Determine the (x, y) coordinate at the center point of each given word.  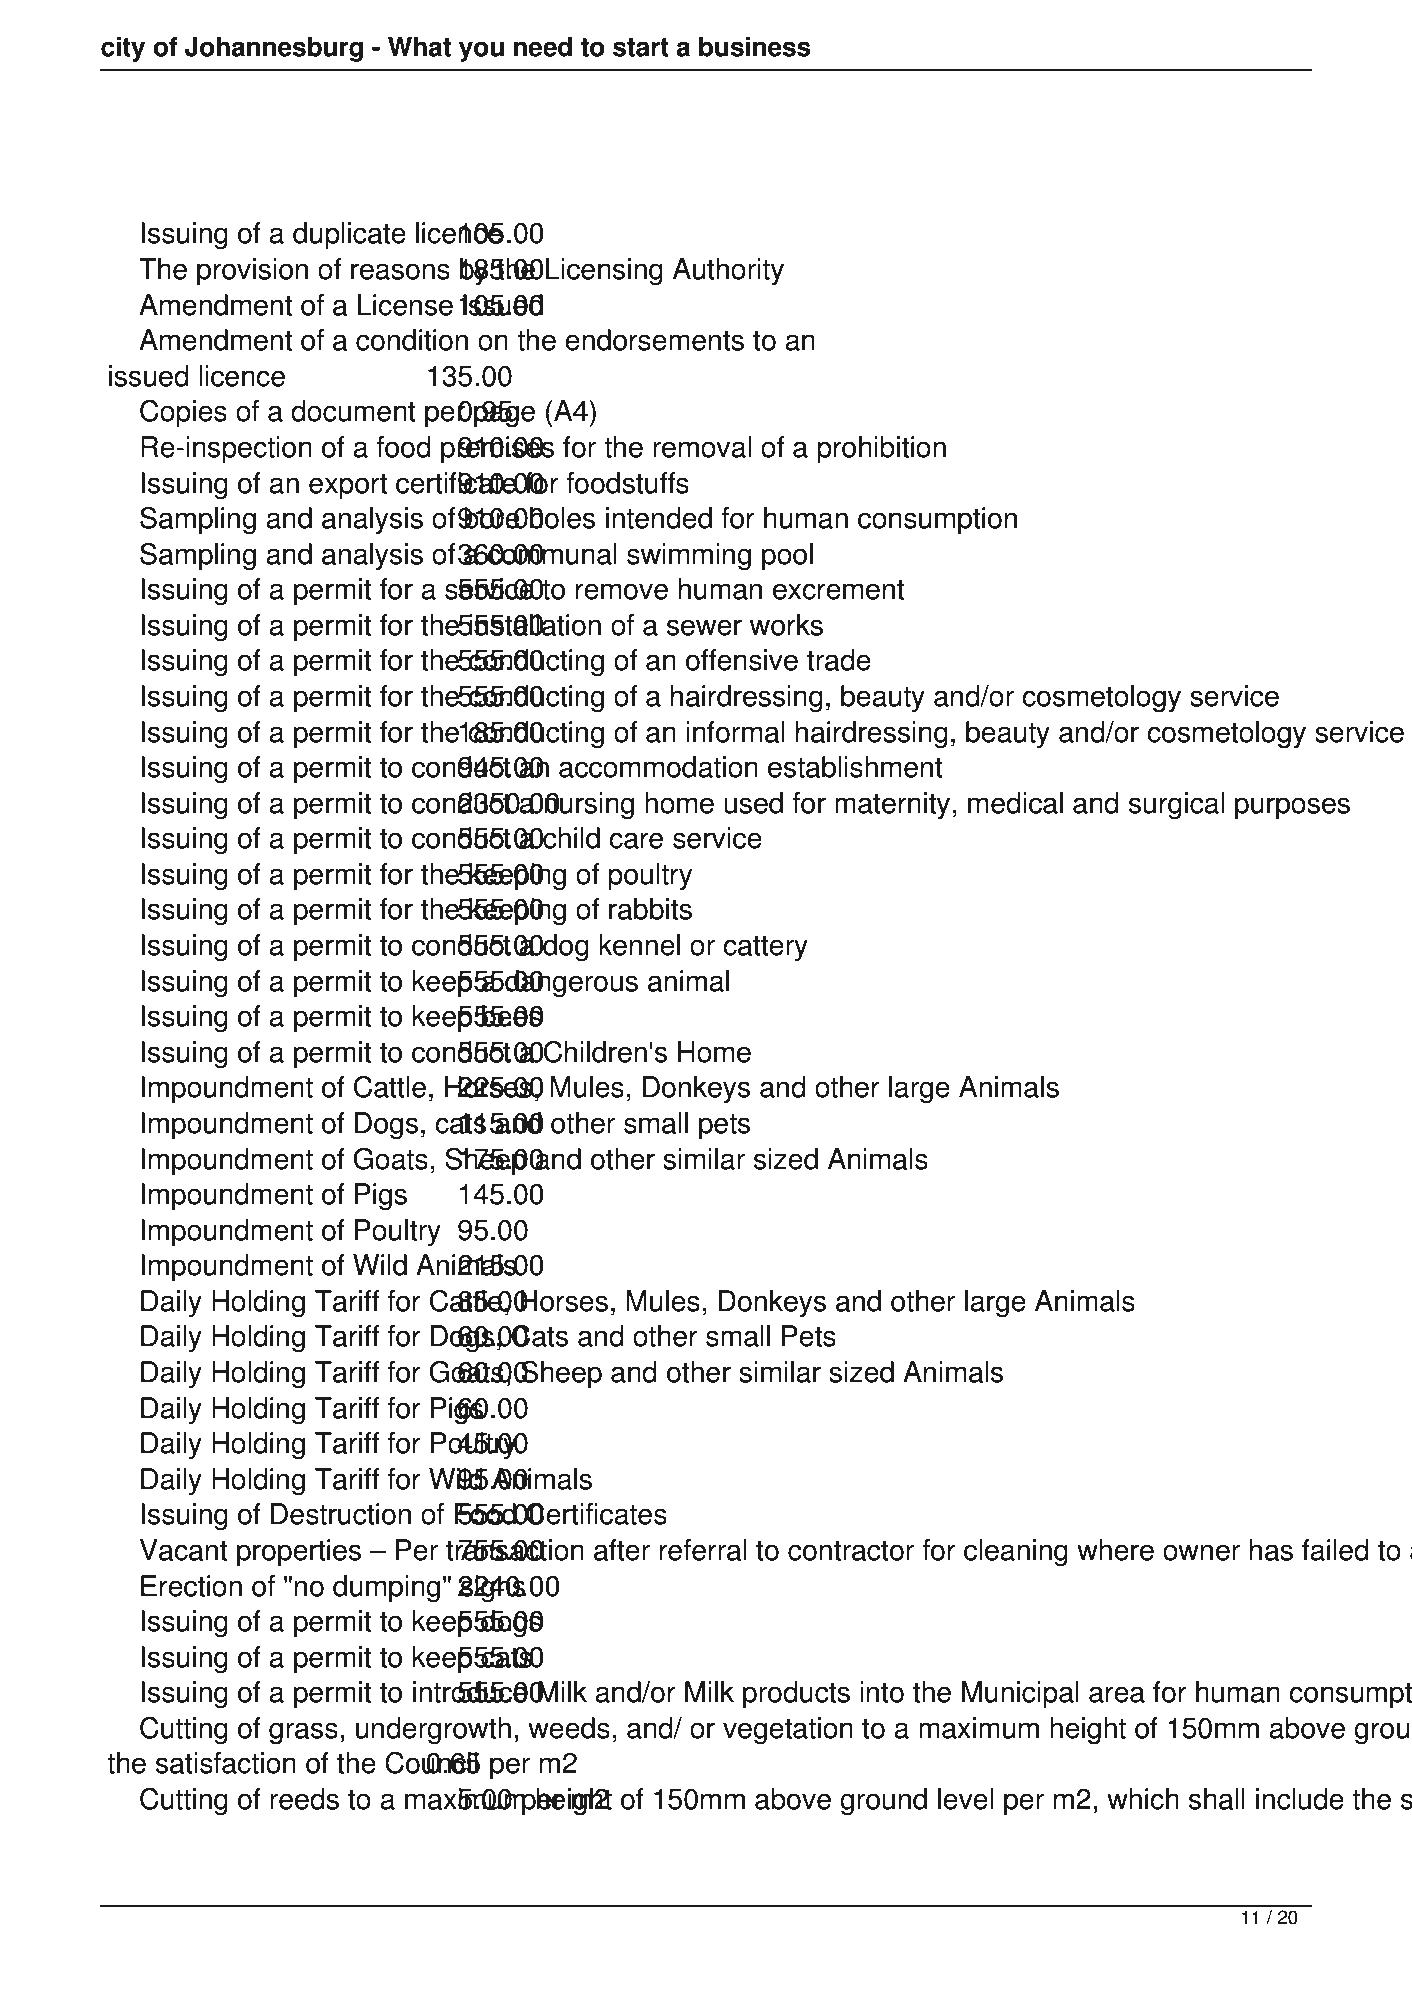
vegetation (788, 1731)
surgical (1176, 806)
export (348, 487)
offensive (742, 660)
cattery (765, 948)
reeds (304, 1799)
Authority (728, 271)
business (755, 47)
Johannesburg (274, 49)
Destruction (341, 1514)
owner (1201, 1552)
